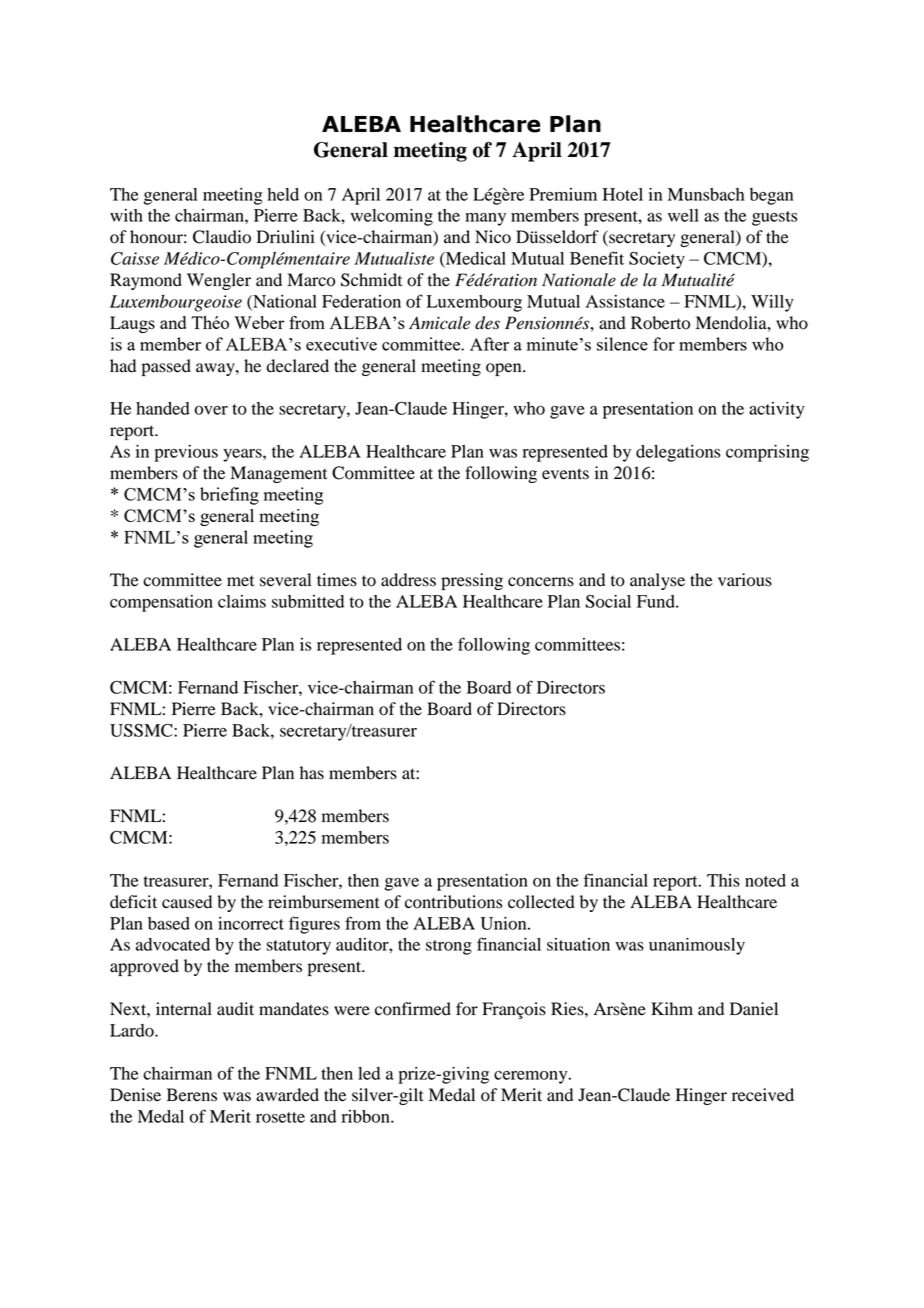 Image resolution: width=924 pixels, height=1308 pixels. Describe the element at coordinates (369, 1073) in the screenshot. I see `led` at that location.
